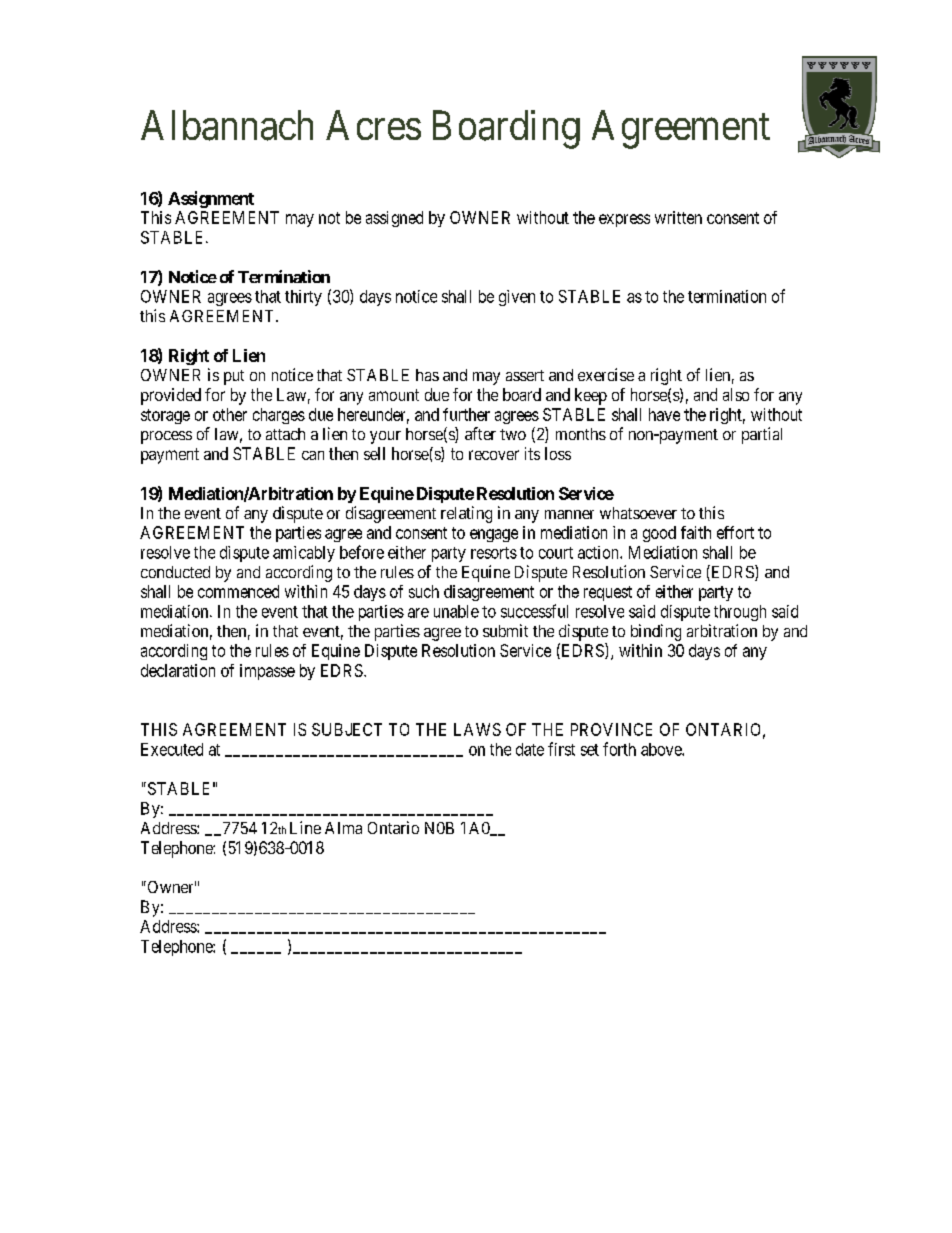 The image size is (952, 1233). What do you see at coordinates (477, 729) in the screenshot?
I see `LAWS` at bounding box center [477, 729].
